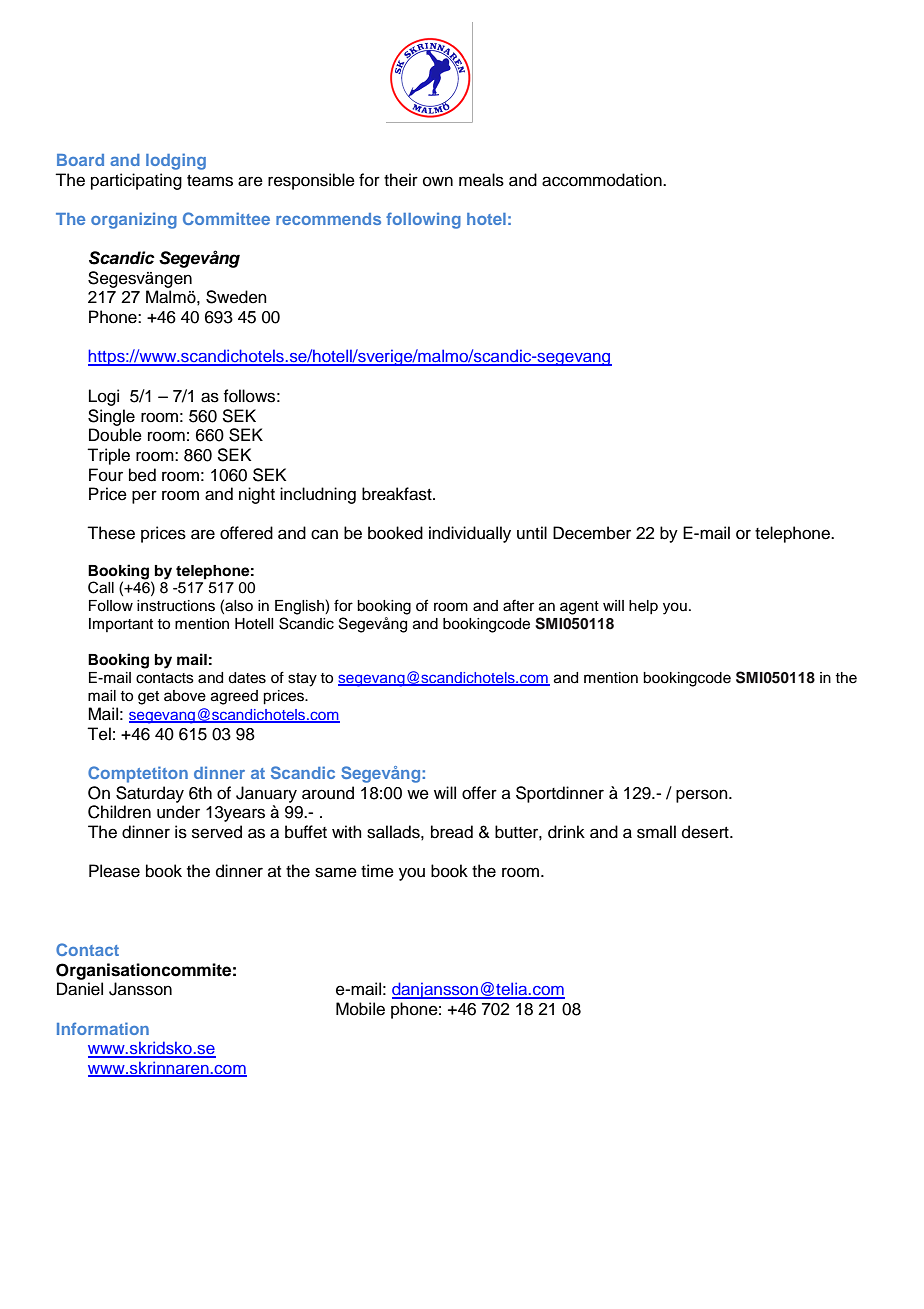 This page has width=924, height=1309. Describe the element at coordinates (142, 475) in the page. I see `bed` at that location.
